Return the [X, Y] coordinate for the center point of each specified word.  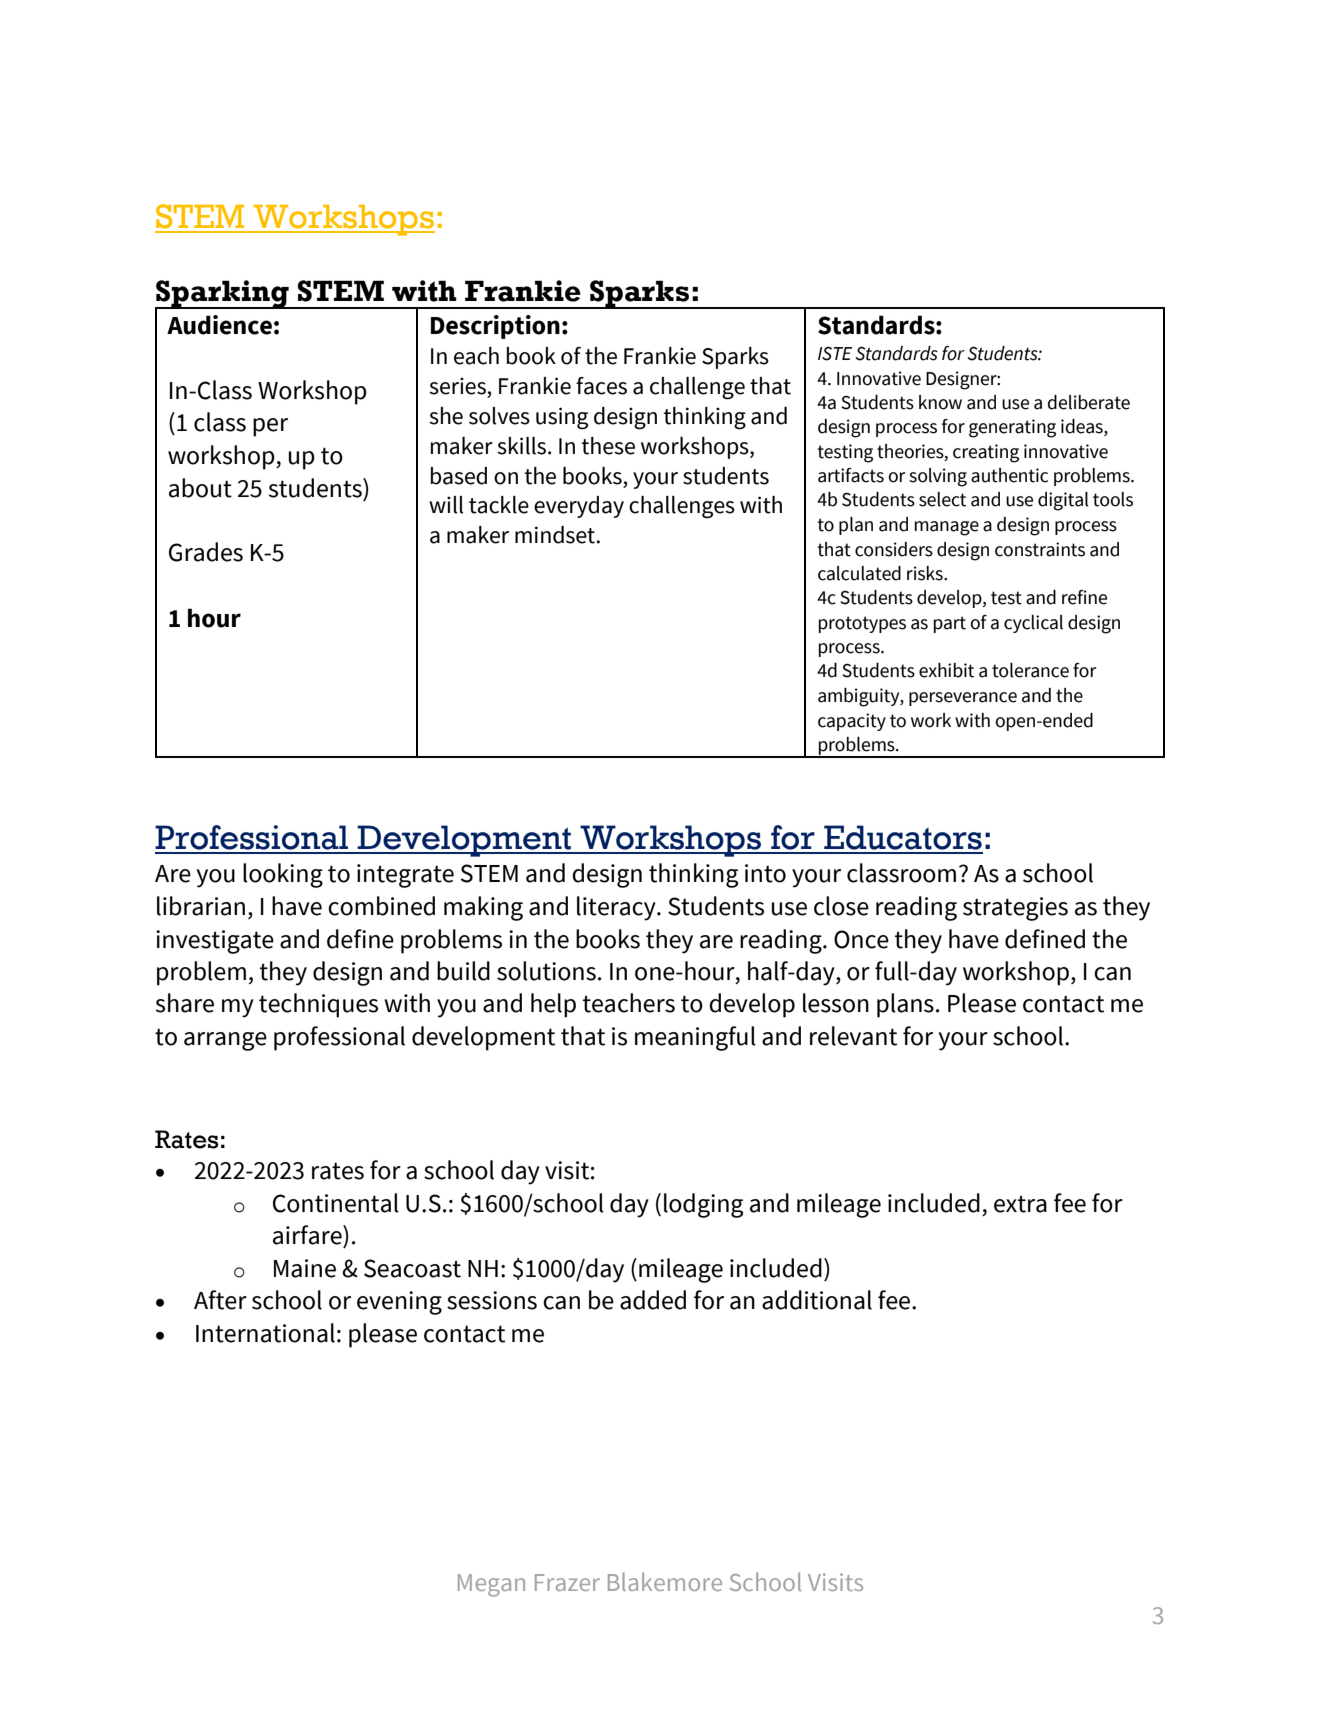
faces [601, 386]
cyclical [1033, 624]
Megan [491, 1585]
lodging [703, 1205]
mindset [556, 535]
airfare [308, 1235]
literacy [617, 908]
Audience [219, 325]
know [940, 402]
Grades [206, 552]
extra [1020, 1204]
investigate [215, 942]
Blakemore [665, 1581]
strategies [1015, 909]
